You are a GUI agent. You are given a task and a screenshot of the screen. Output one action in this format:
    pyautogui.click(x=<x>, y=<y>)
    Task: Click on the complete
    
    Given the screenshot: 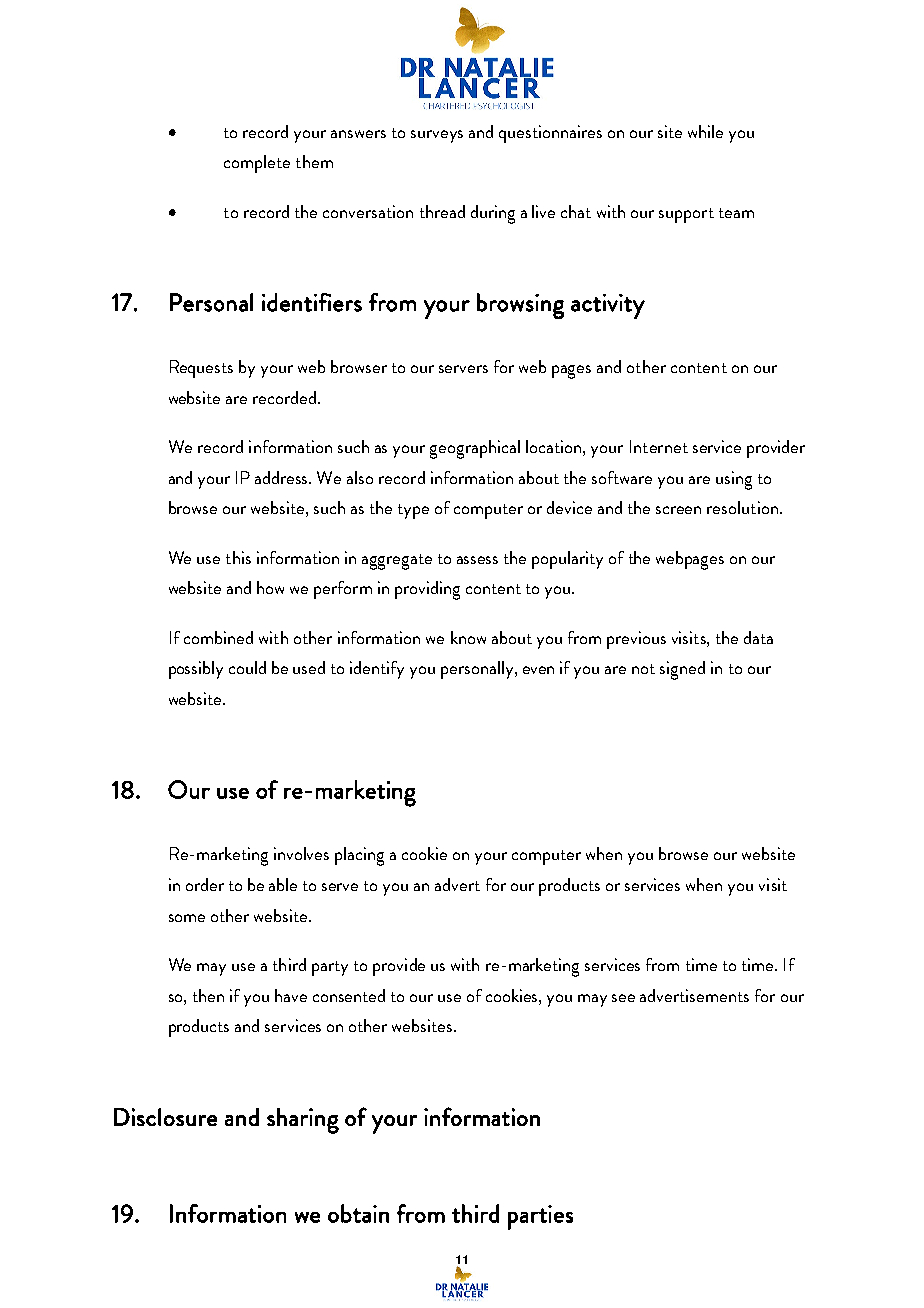 What is the action you would take?
    pyautogui.click(x=257, y=164)
